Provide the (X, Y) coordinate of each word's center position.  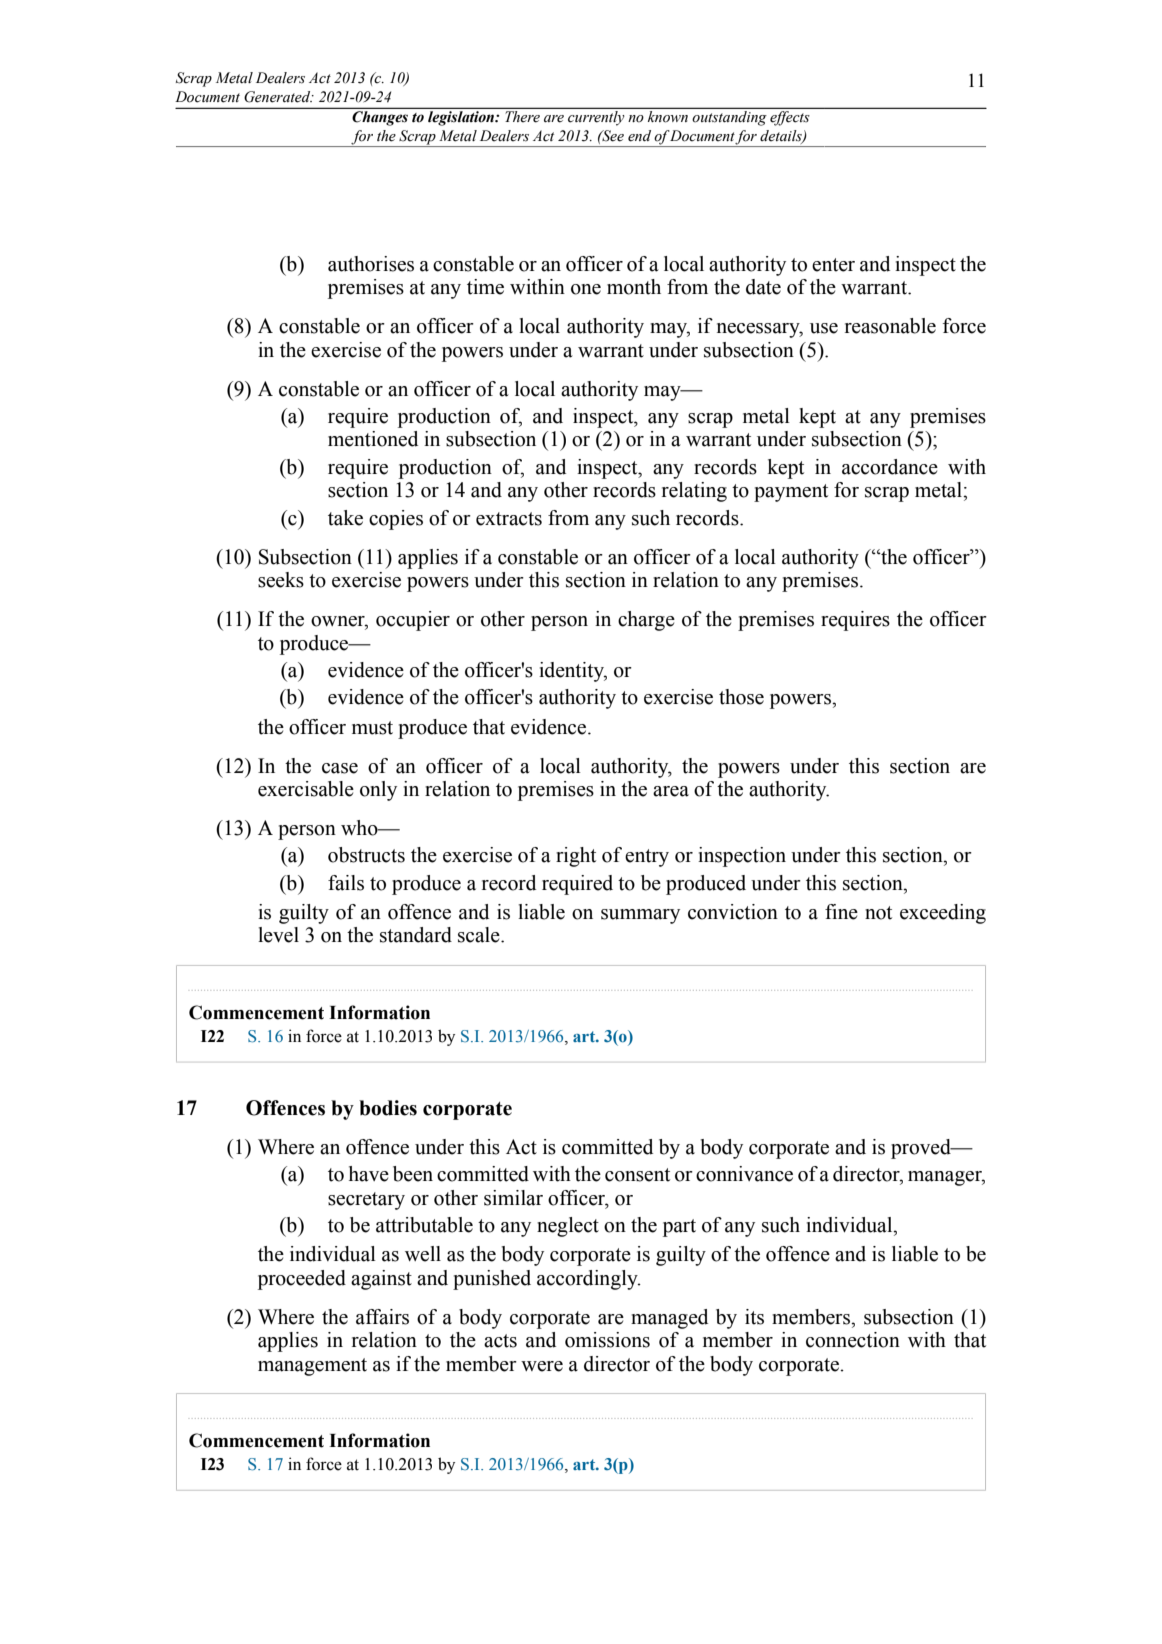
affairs (382, 1317)
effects (790, 117)
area (671, 791)
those (741, 697)
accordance (890, 467)
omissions (607, 1340)
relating (694, 492)
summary (640, 916)
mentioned (373, 439)
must (372, 728)
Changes (380, 118)
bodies (388, 1108)
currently (596, 117)
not (878, 913)
